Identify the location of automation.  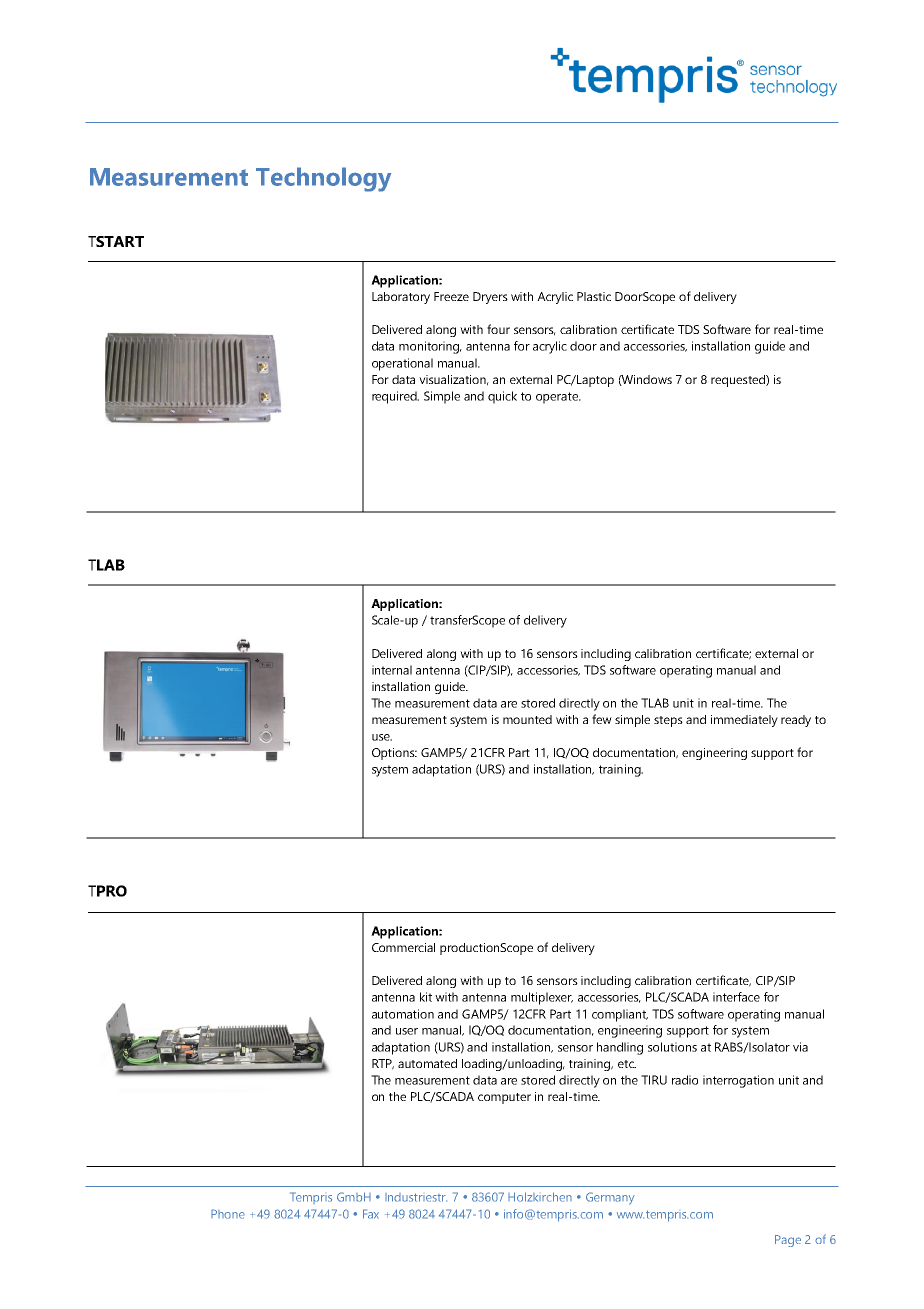
(403, 1014).
